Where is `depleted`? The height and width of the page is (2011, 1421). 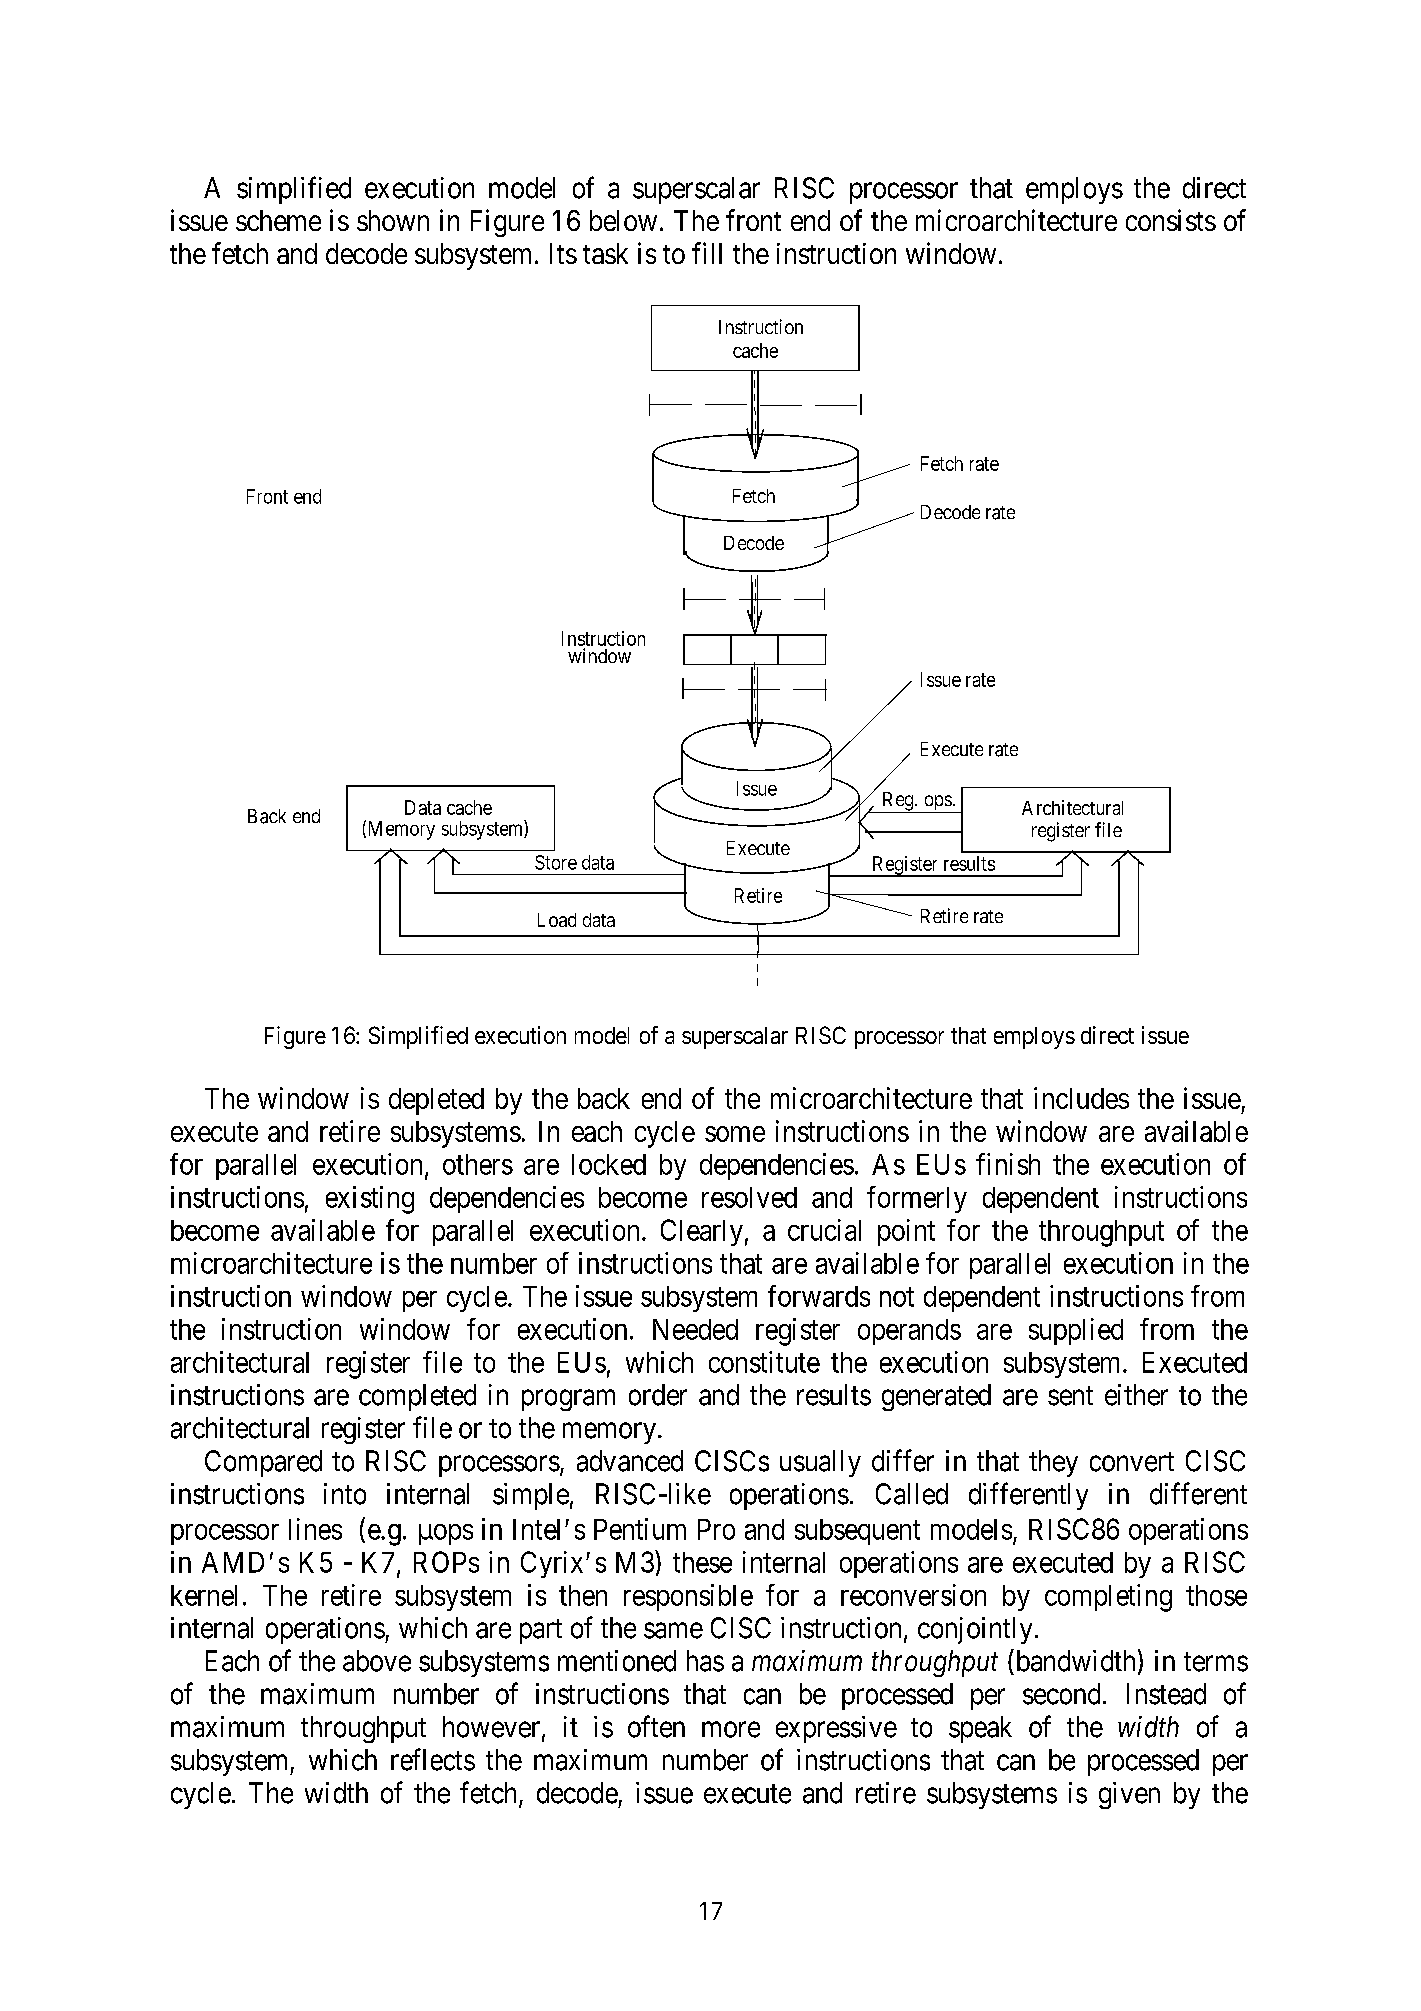 depleted is located at coordinates (436, 1101).
